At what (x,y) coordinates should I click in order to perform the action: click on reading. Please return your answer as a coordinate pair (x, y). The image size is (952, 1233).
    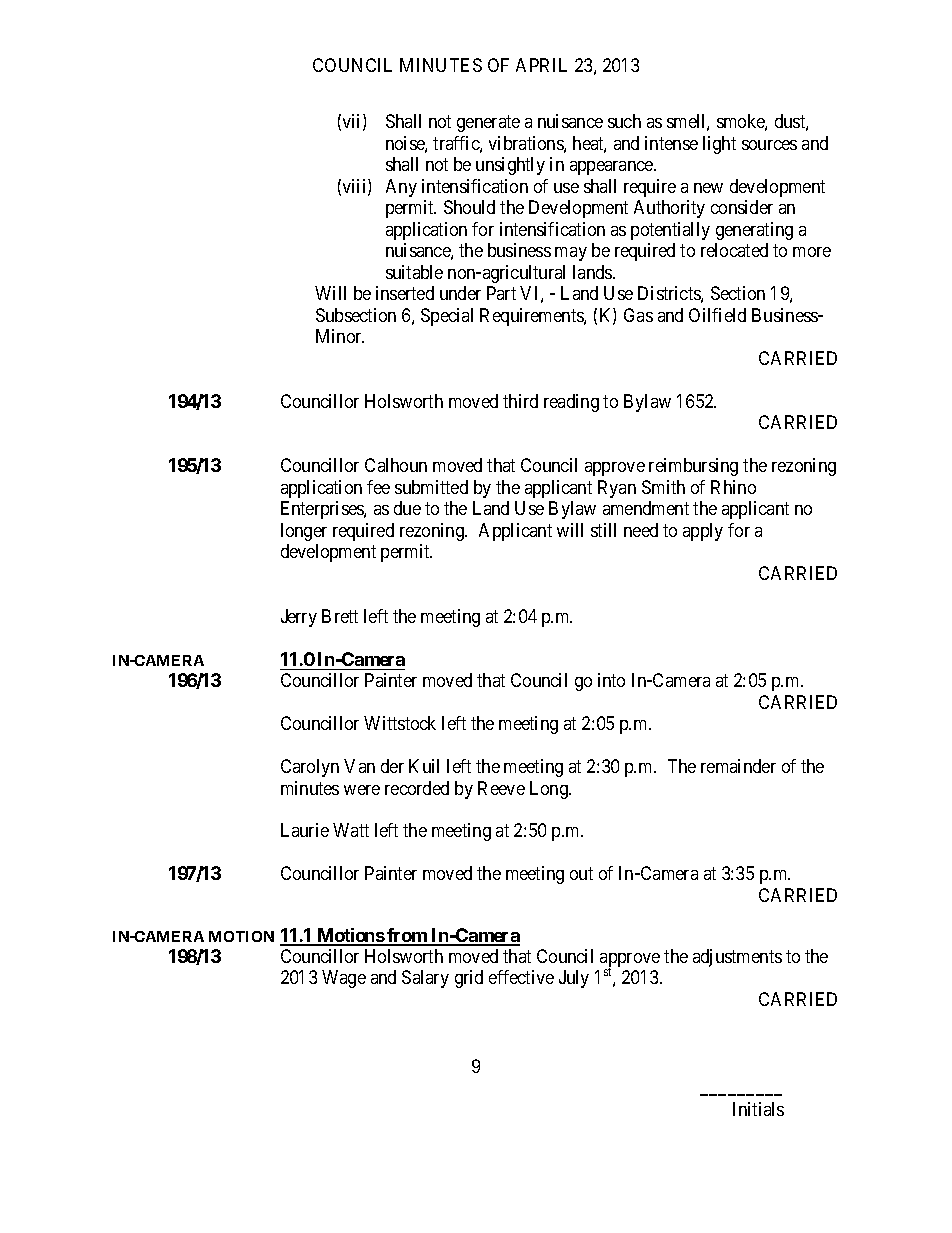
    Looking at the image, I should click on (571, 403).
